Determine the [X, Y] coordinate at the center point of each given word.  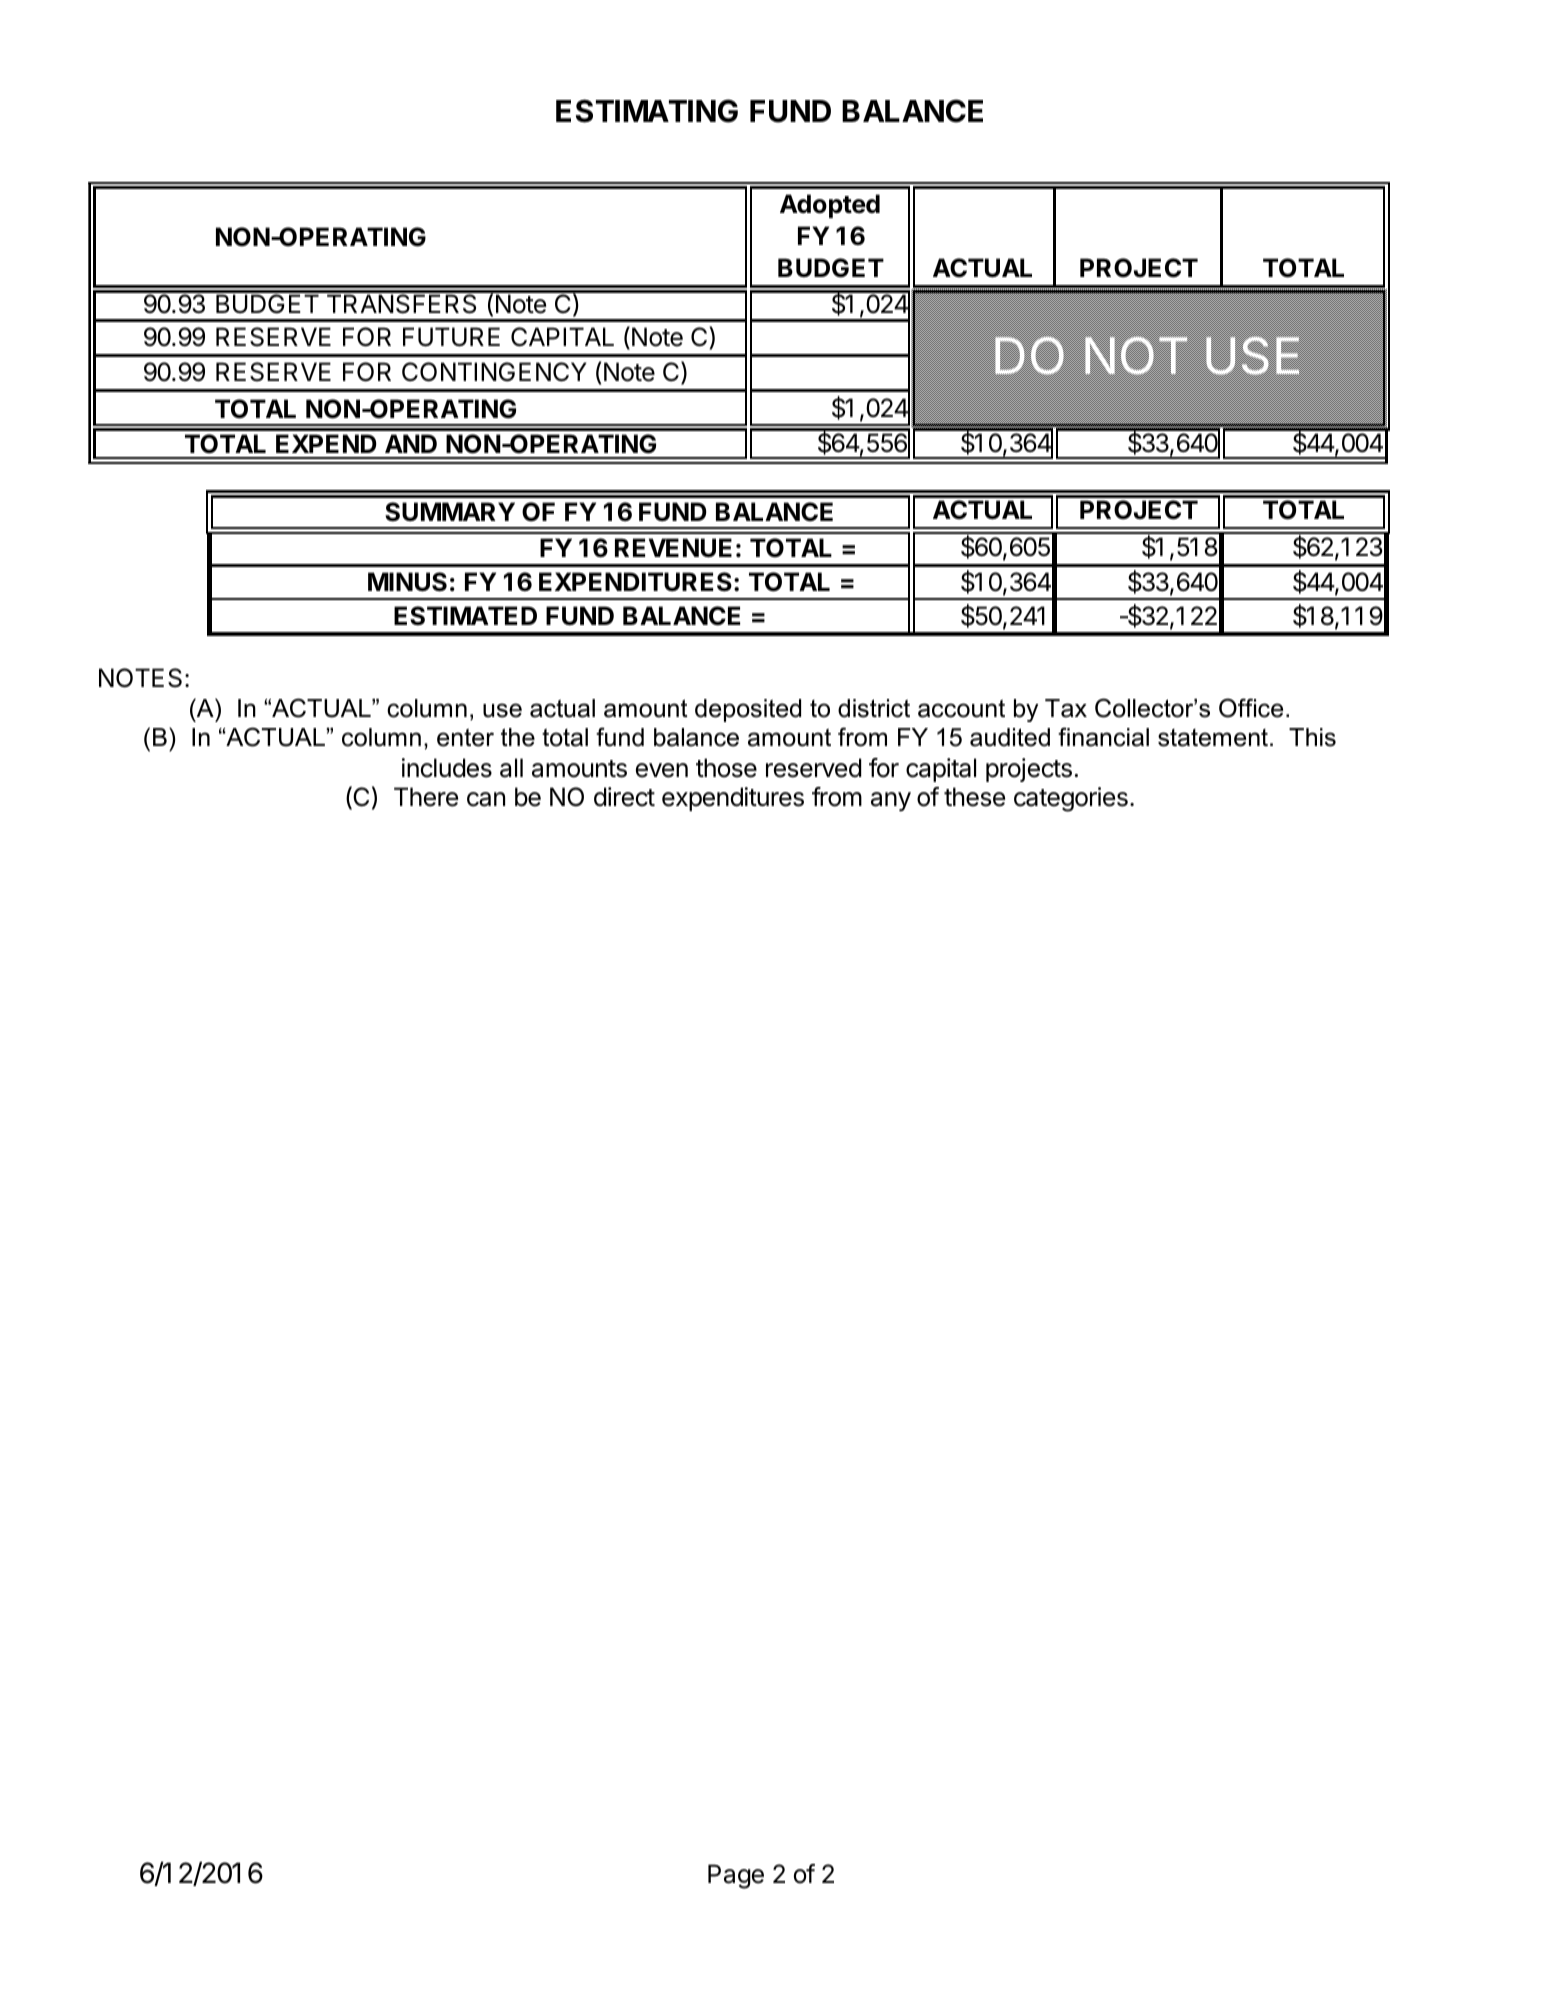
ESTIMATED [465, 616]
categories [1071, 799]
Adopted [830, 206]
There [426, 797]
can [486, 799]
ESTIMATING [647, 111]
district [874, 708]
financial [1103, 737]
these [974, 797]
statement [1213, 738]
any [891, 802]
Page [736, 1876]
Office [1251, 708]
